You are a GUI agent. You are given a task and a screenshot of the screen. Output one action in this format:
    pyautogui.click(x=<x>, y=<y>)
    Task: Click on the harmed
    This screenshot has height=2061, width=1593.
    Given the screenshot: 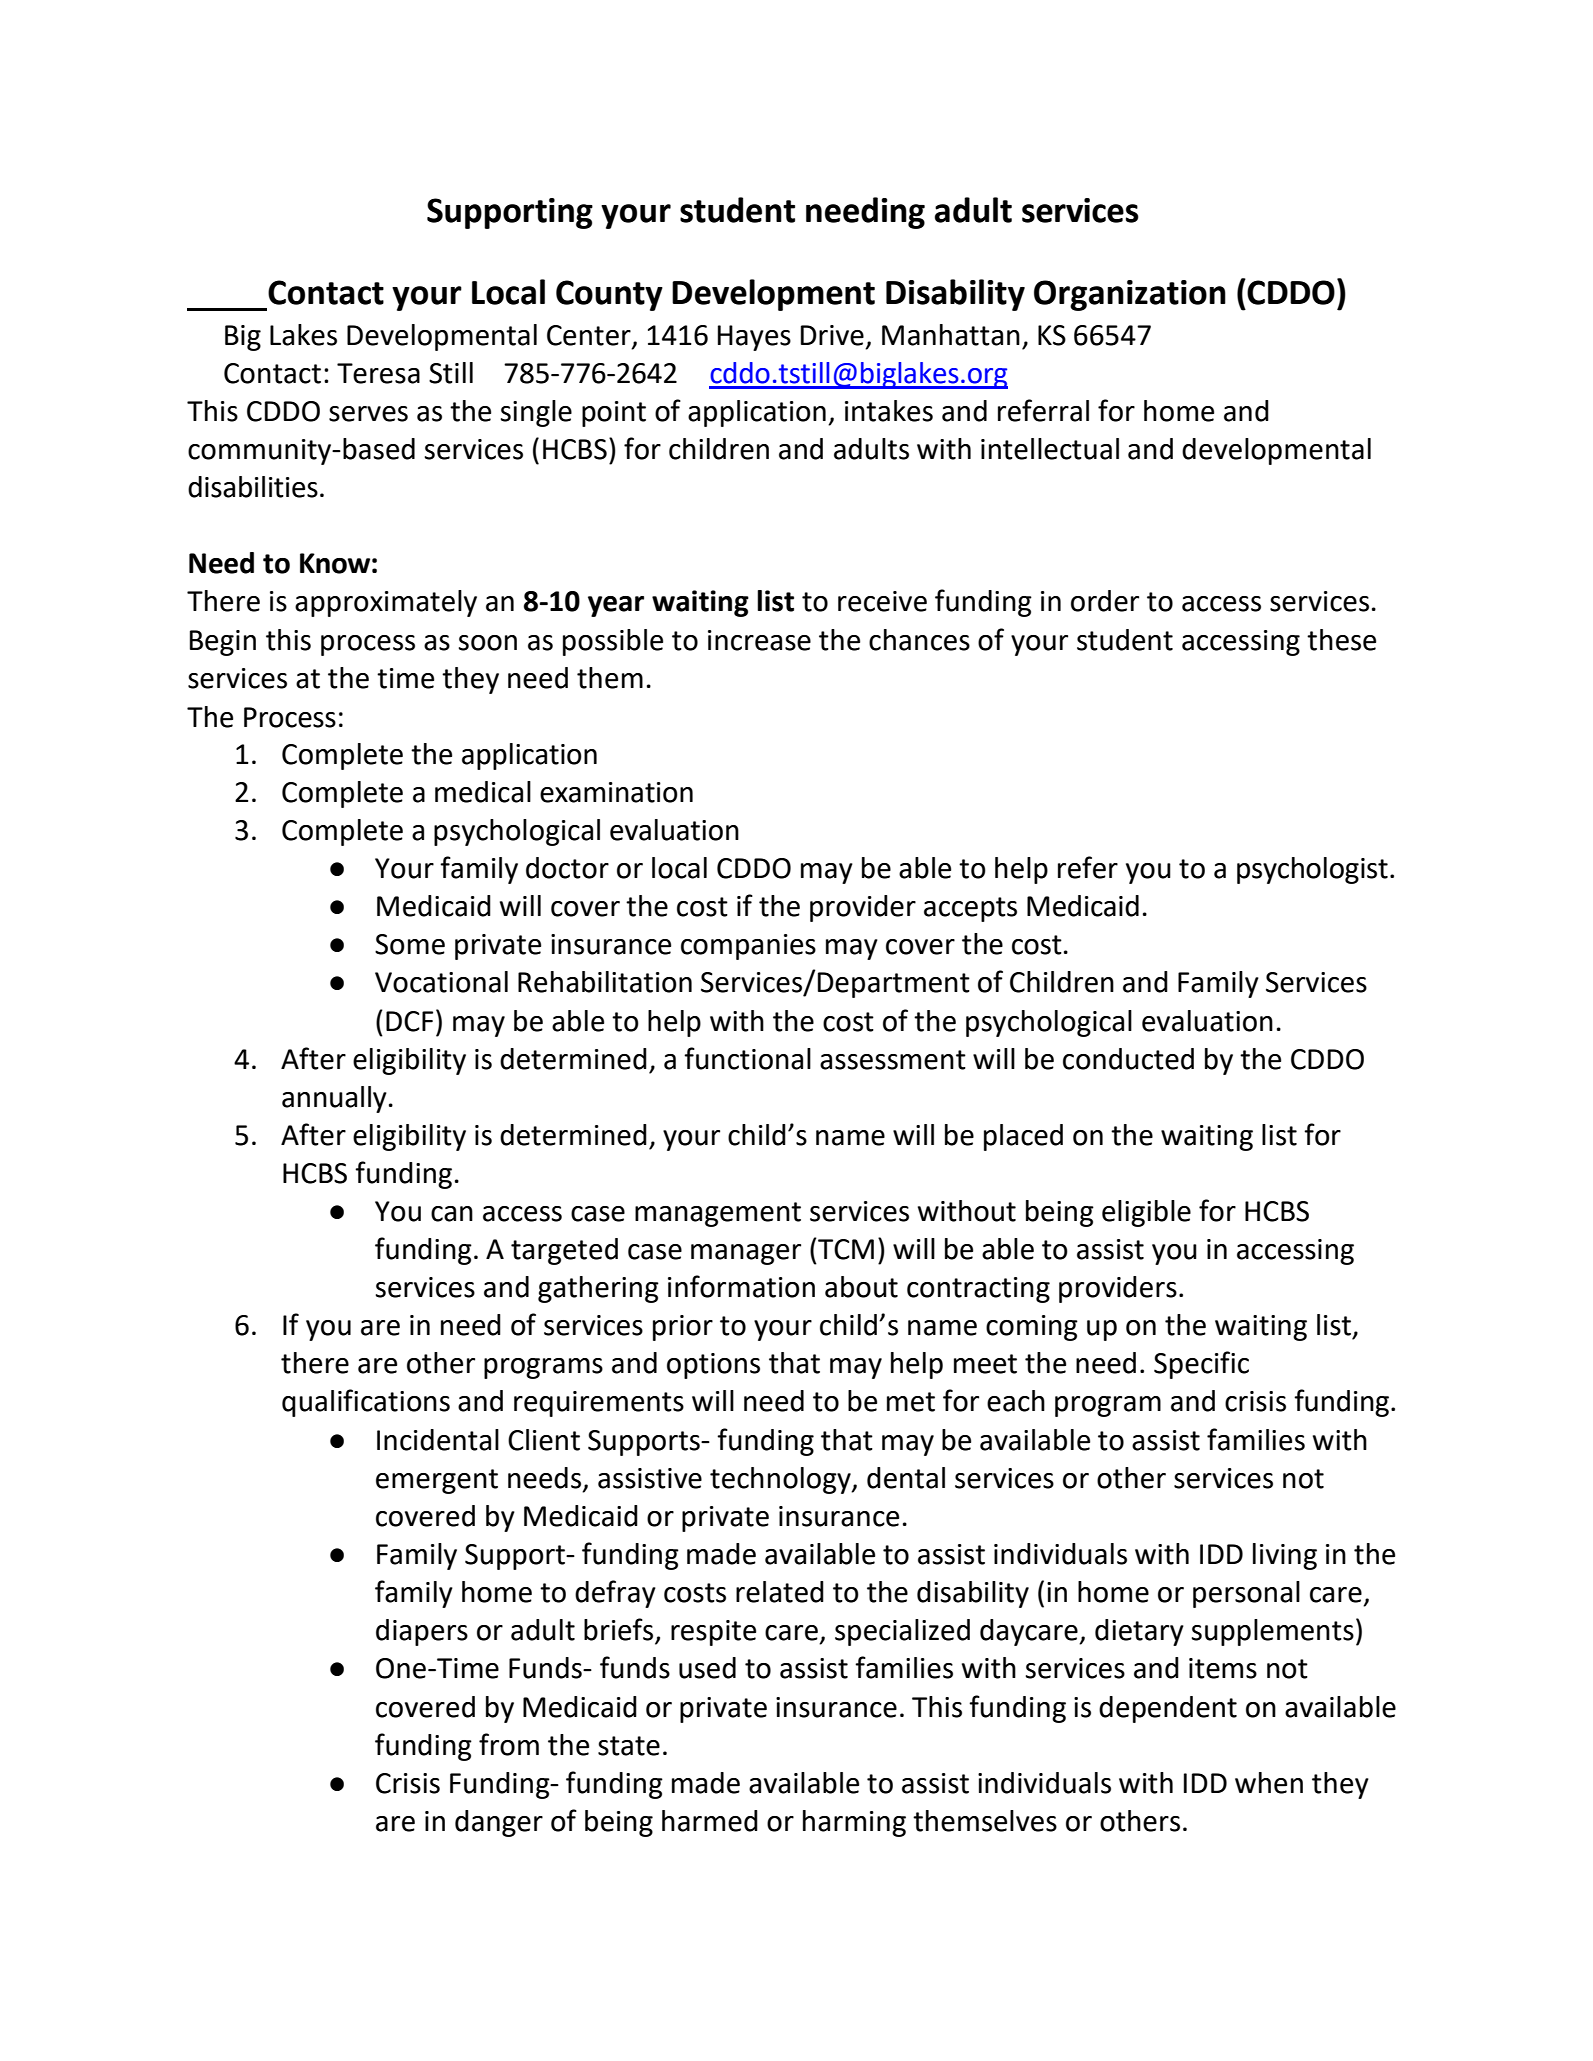 What is the action you would take?
    pyautogui.click(x=710, y=1821)
